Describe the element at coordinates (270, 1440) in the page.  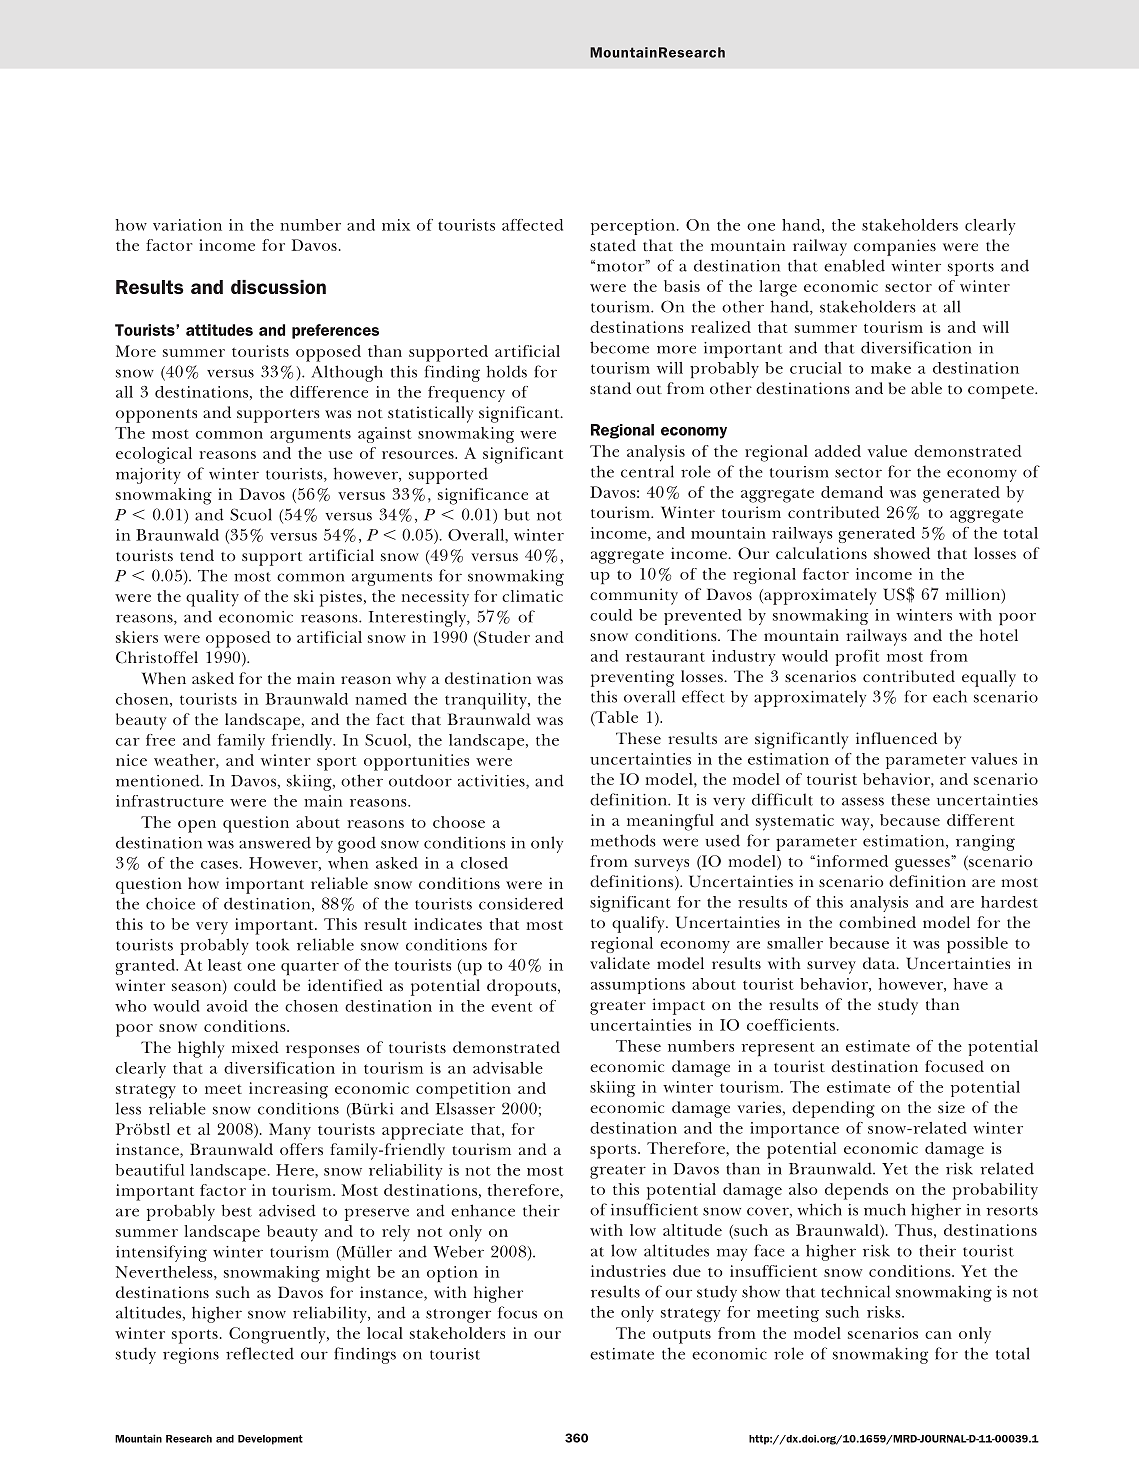
I see `Development` at that location.
